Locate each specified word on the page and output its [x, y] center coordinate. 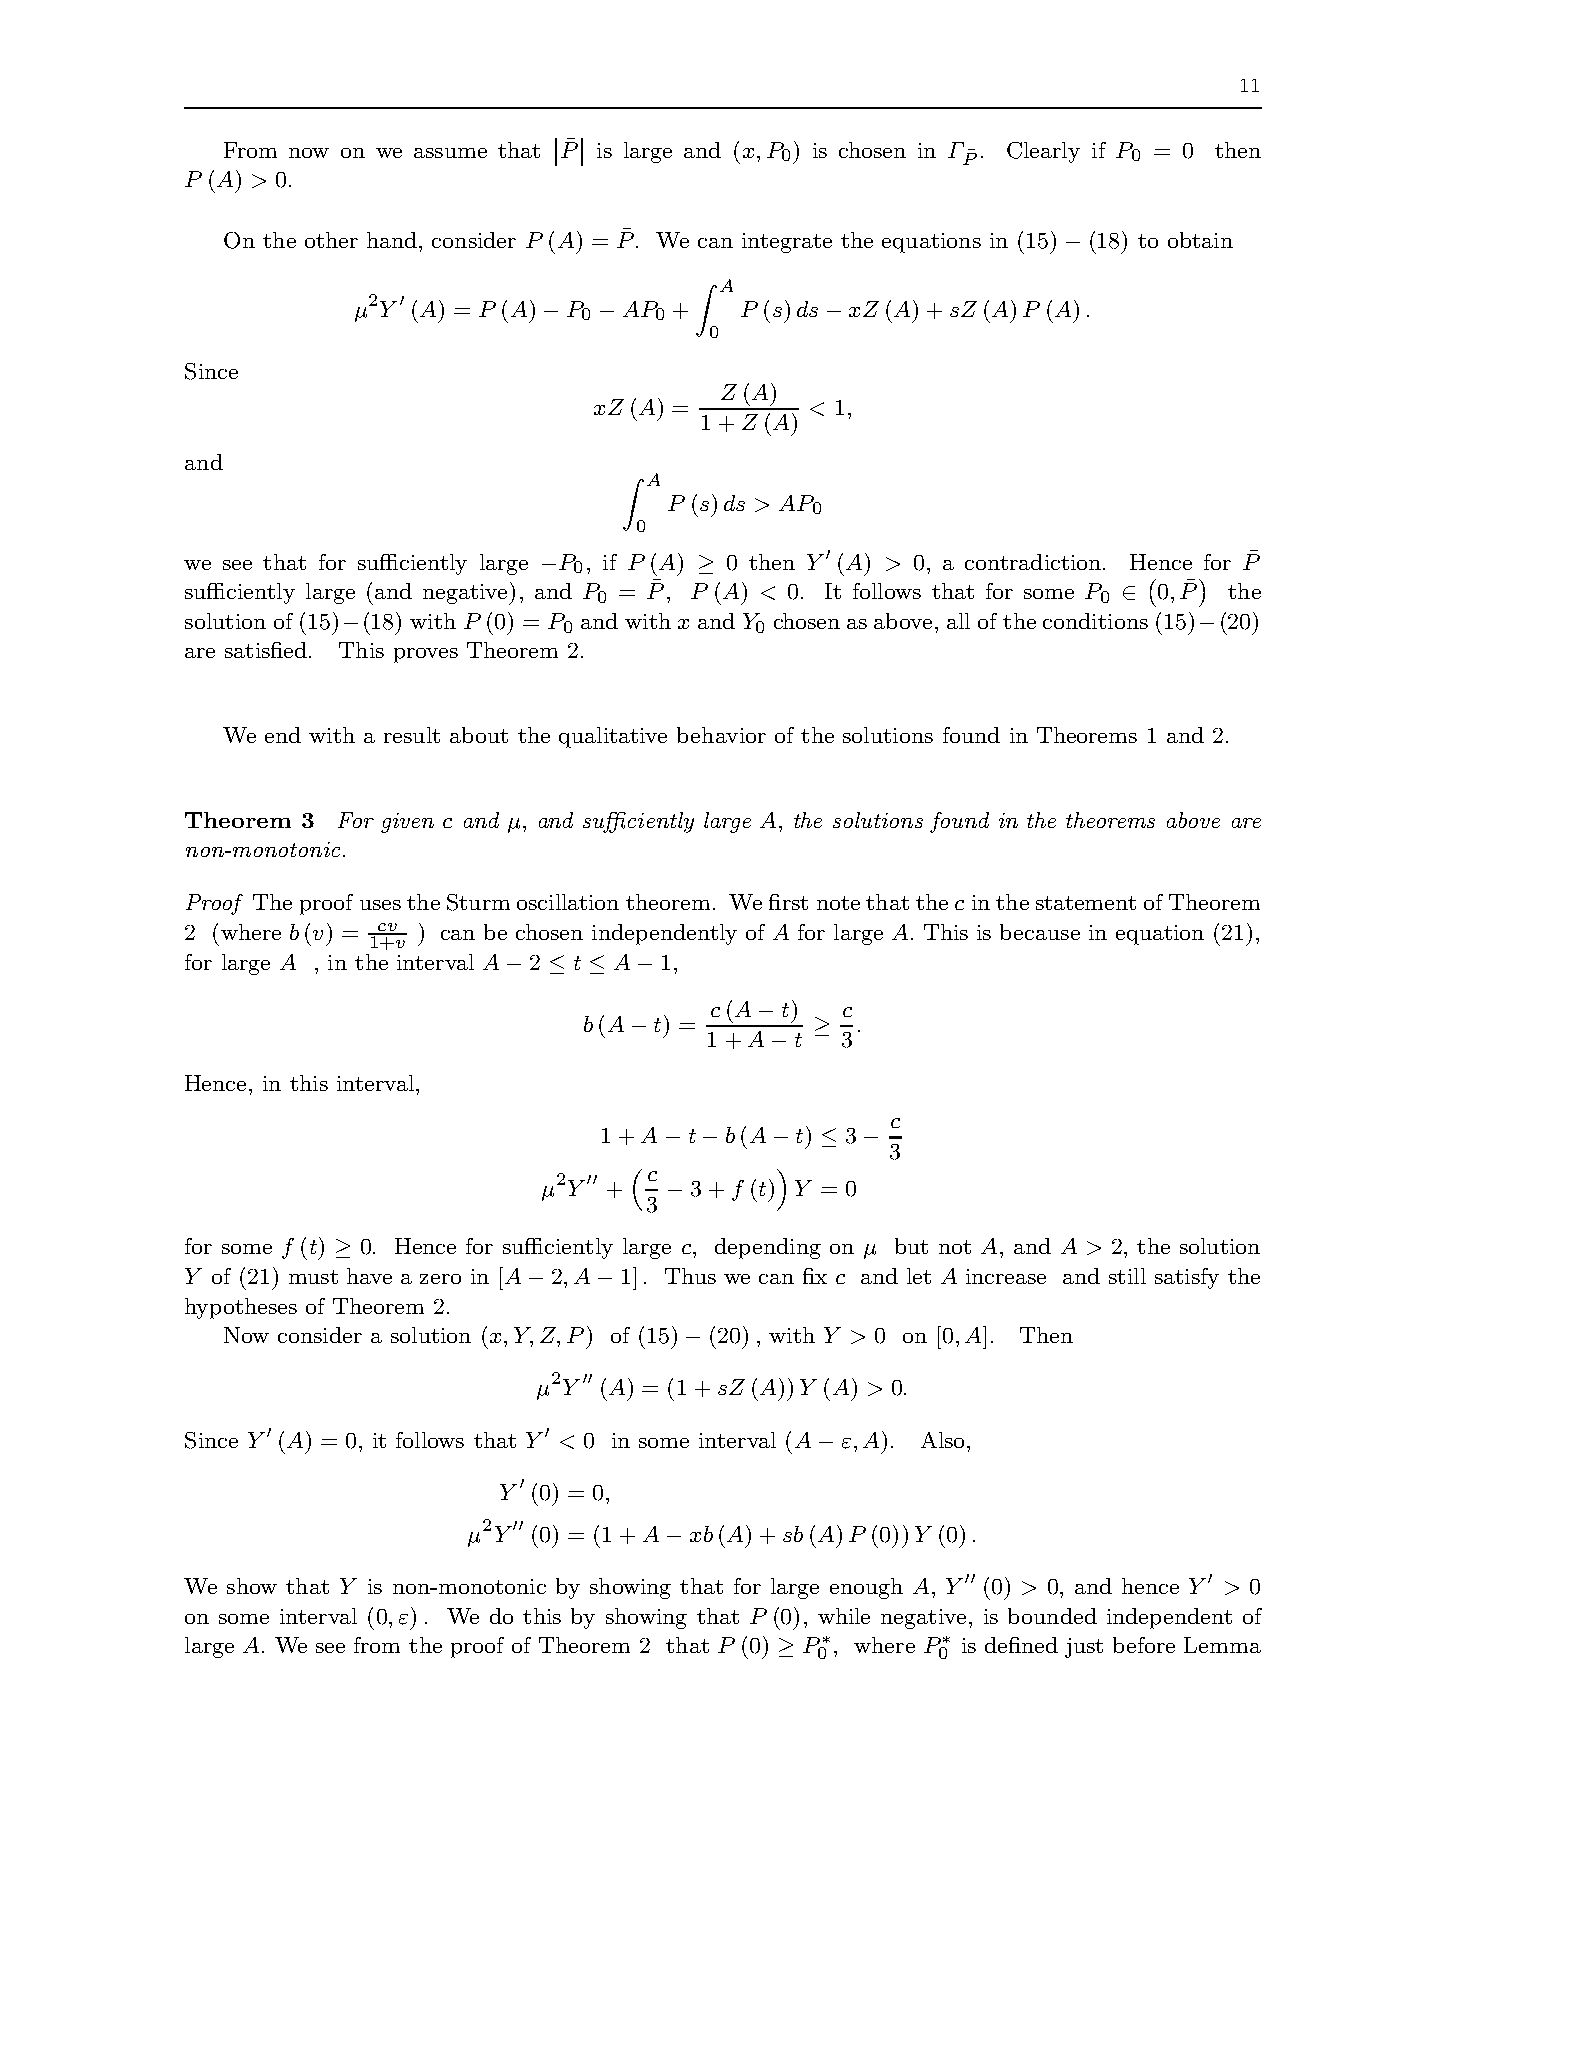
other [331, 240]
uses [380, 905]
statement [1086, 903]
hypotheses [241, 1308]
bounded [1052, 1616]
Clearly [1043, 152]
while [844, 1616]
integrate [787, 243]
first [788, 902]
